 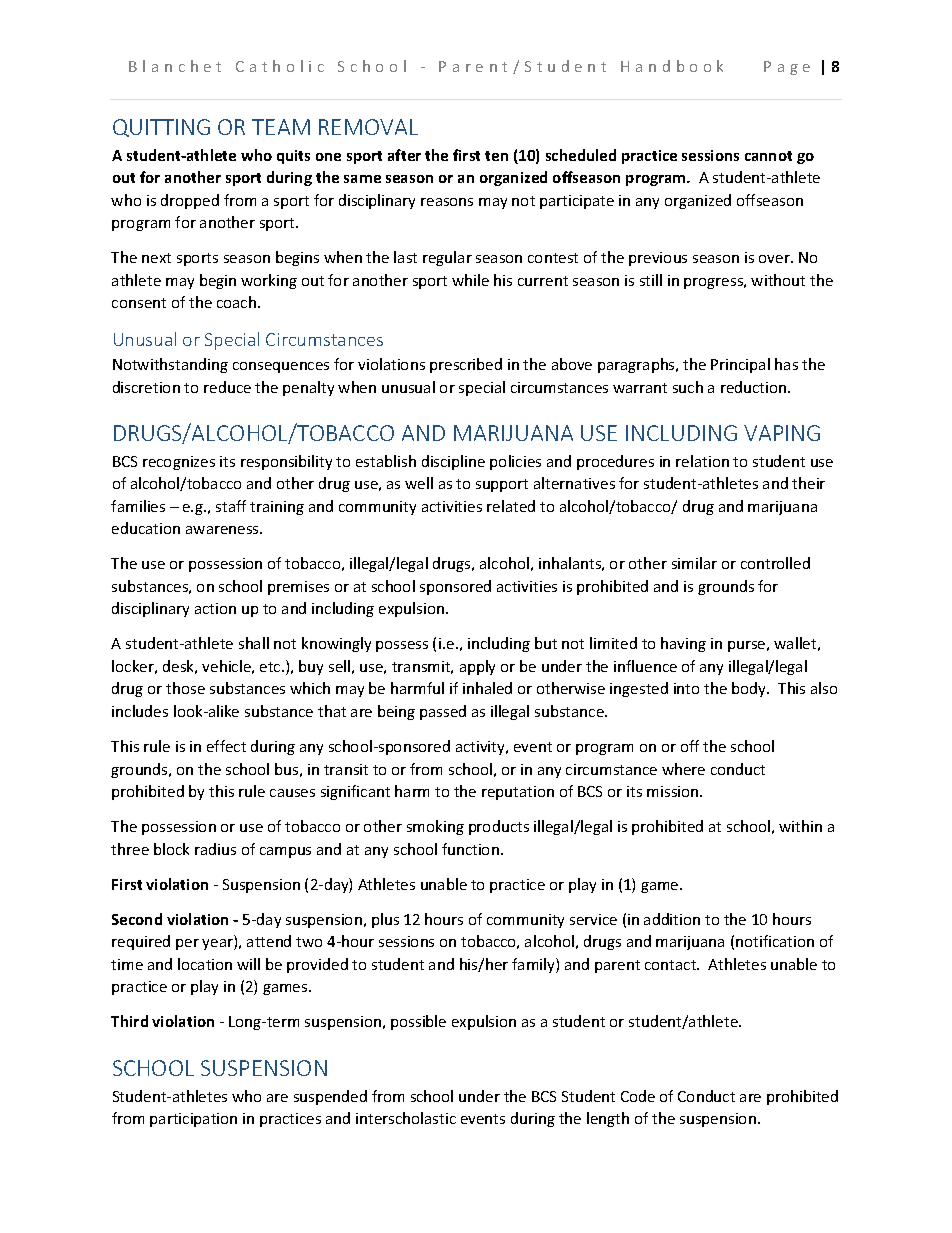 I want to click on after, so click(x=404, y=155).
